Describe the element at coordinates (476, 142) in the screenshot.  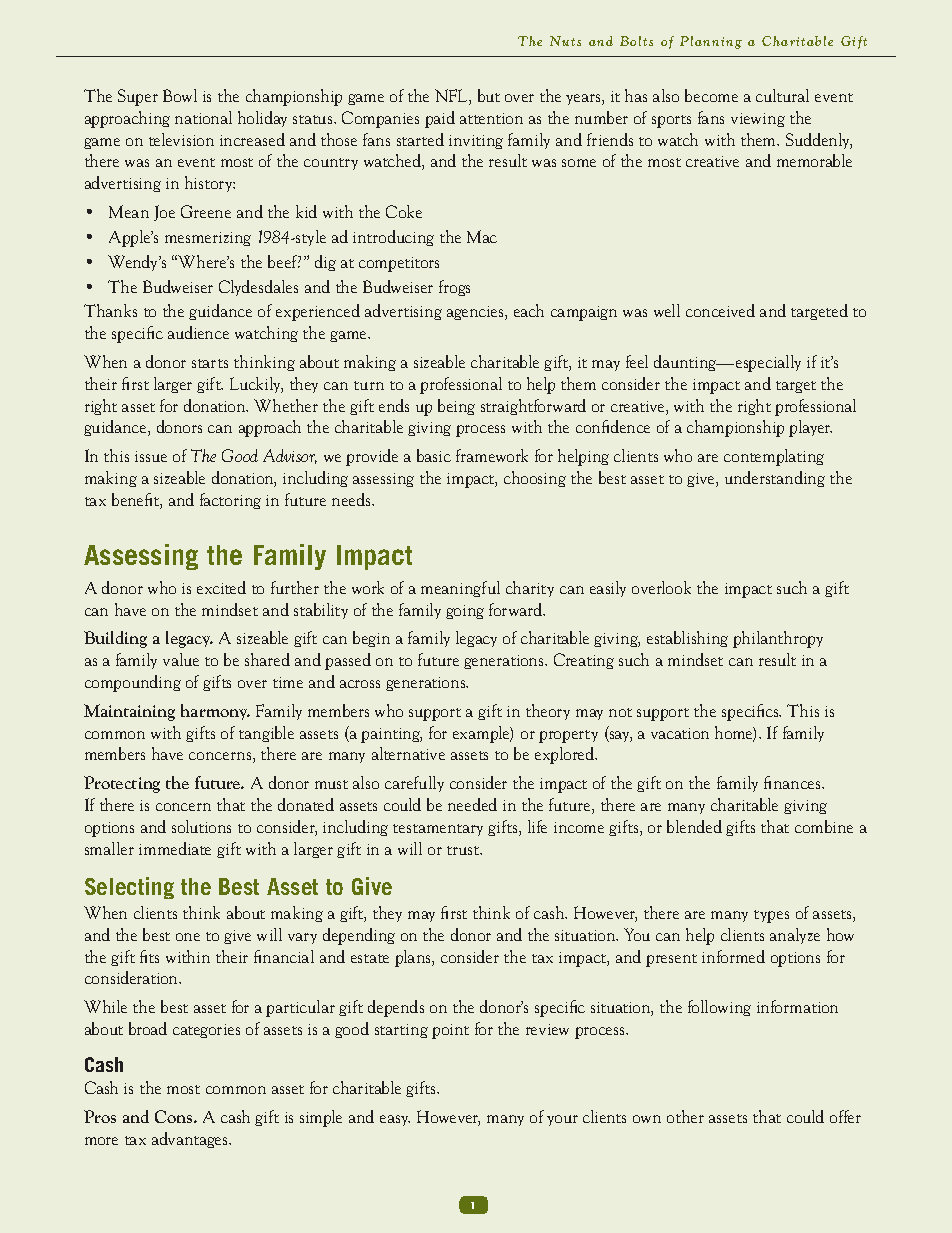
I see `inviting` at that location.
